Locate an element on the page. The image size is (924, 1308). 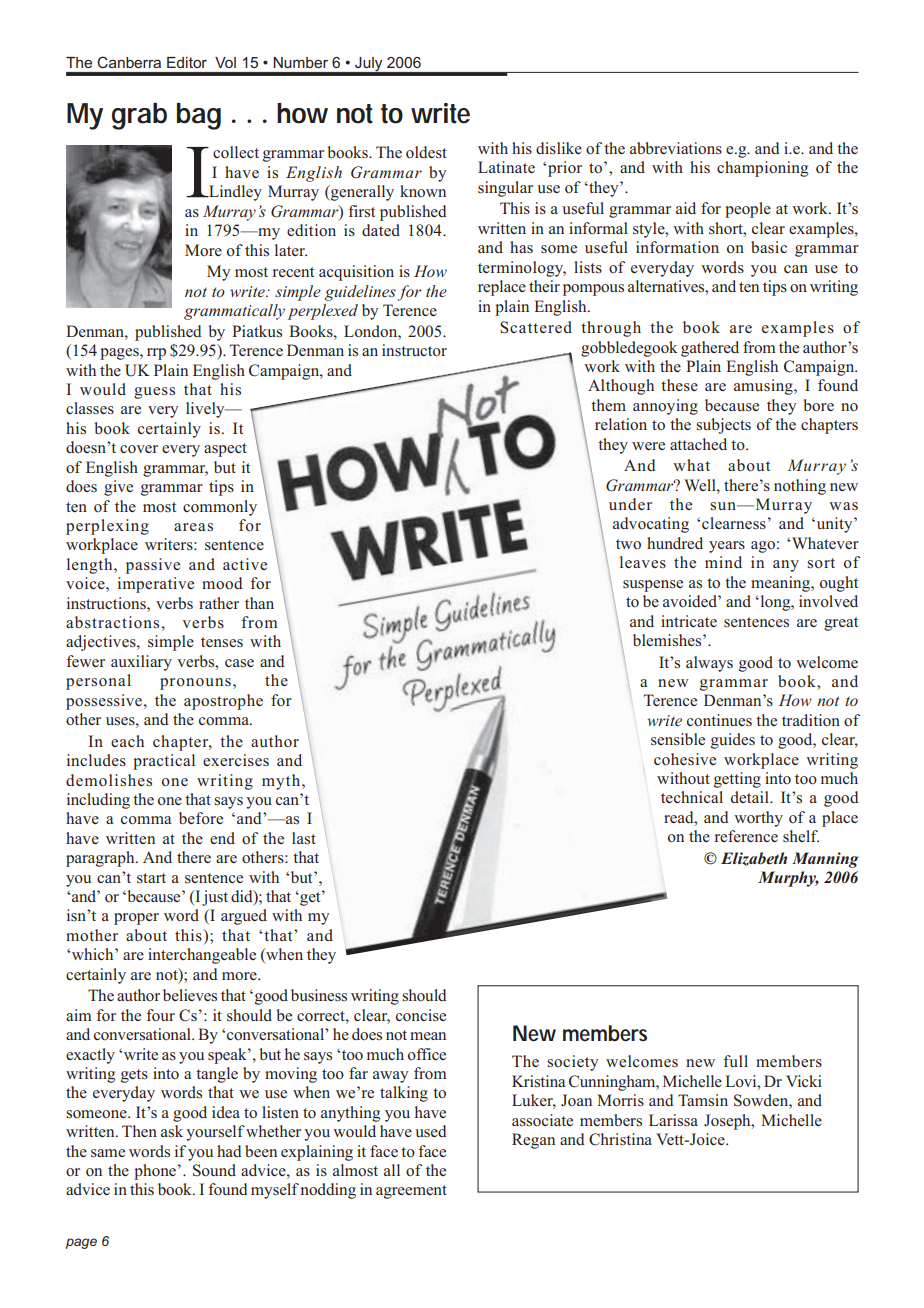
concise is located at coordinates (421, 1015).
